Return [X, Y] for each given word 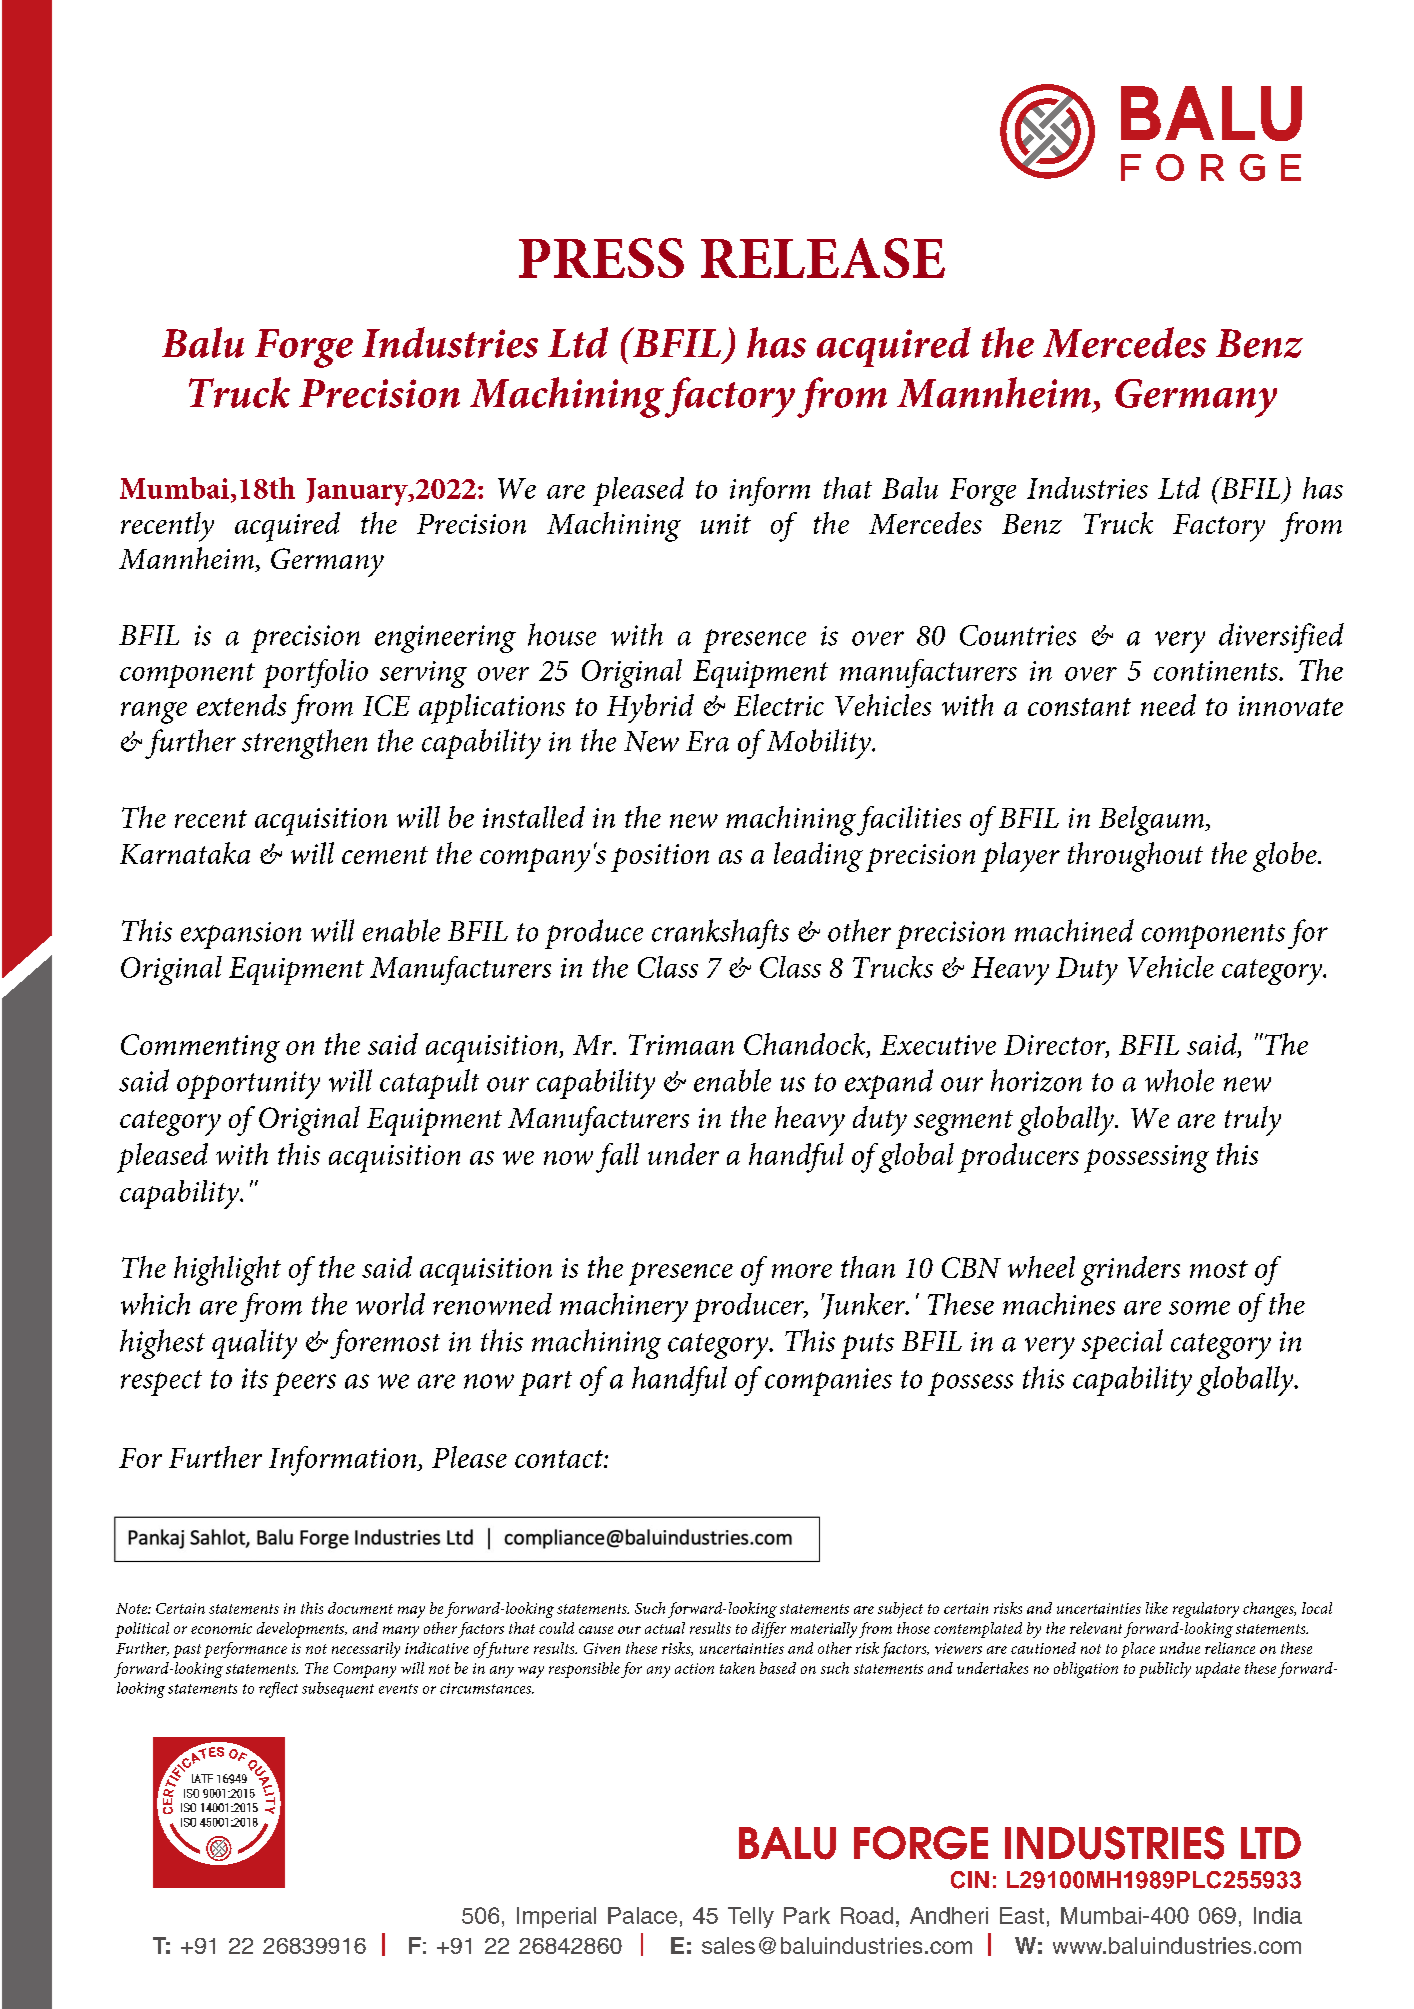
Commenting [200, 1048]
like [1157, 1608]
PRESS [601, 258]
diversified [1281, 638]
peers [304, 1384]
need [1168, 705]
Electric [779, 705]
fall [617, 1158]
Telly [751, 1917]
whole [1179, 1080]
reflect [278, 1690]
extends [241, 705]
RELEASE [823, 258]
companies [828, 1382]
